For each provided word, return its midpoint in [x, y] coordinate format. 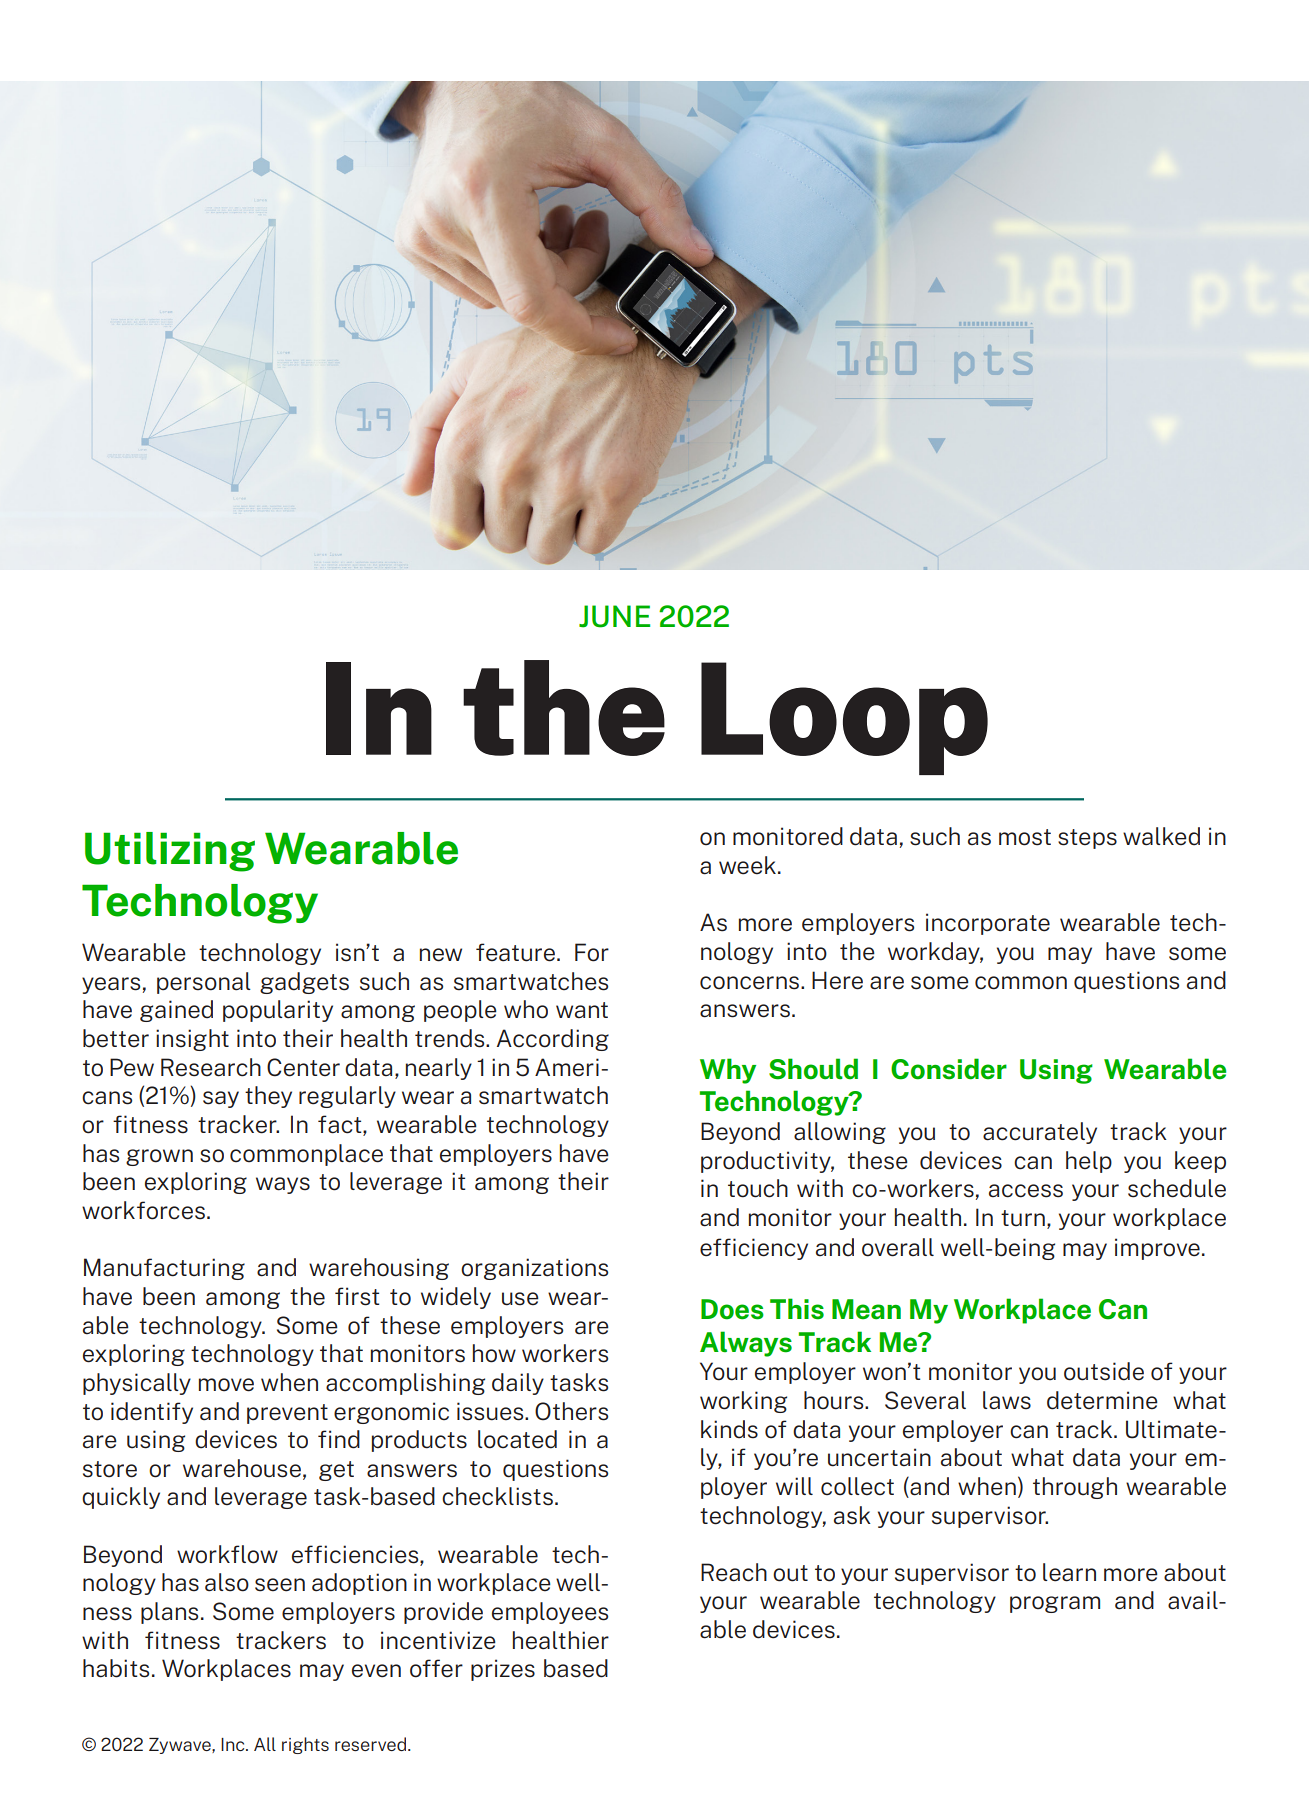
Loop [844, 718]
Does [732, 1309]
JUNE [614, 616]
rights [305, 1745]
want [582, 1010]
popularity [278, 1011]
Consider [949, 1069]
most [1025, 837]
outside [1104, 1371]
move [226, 1385]
